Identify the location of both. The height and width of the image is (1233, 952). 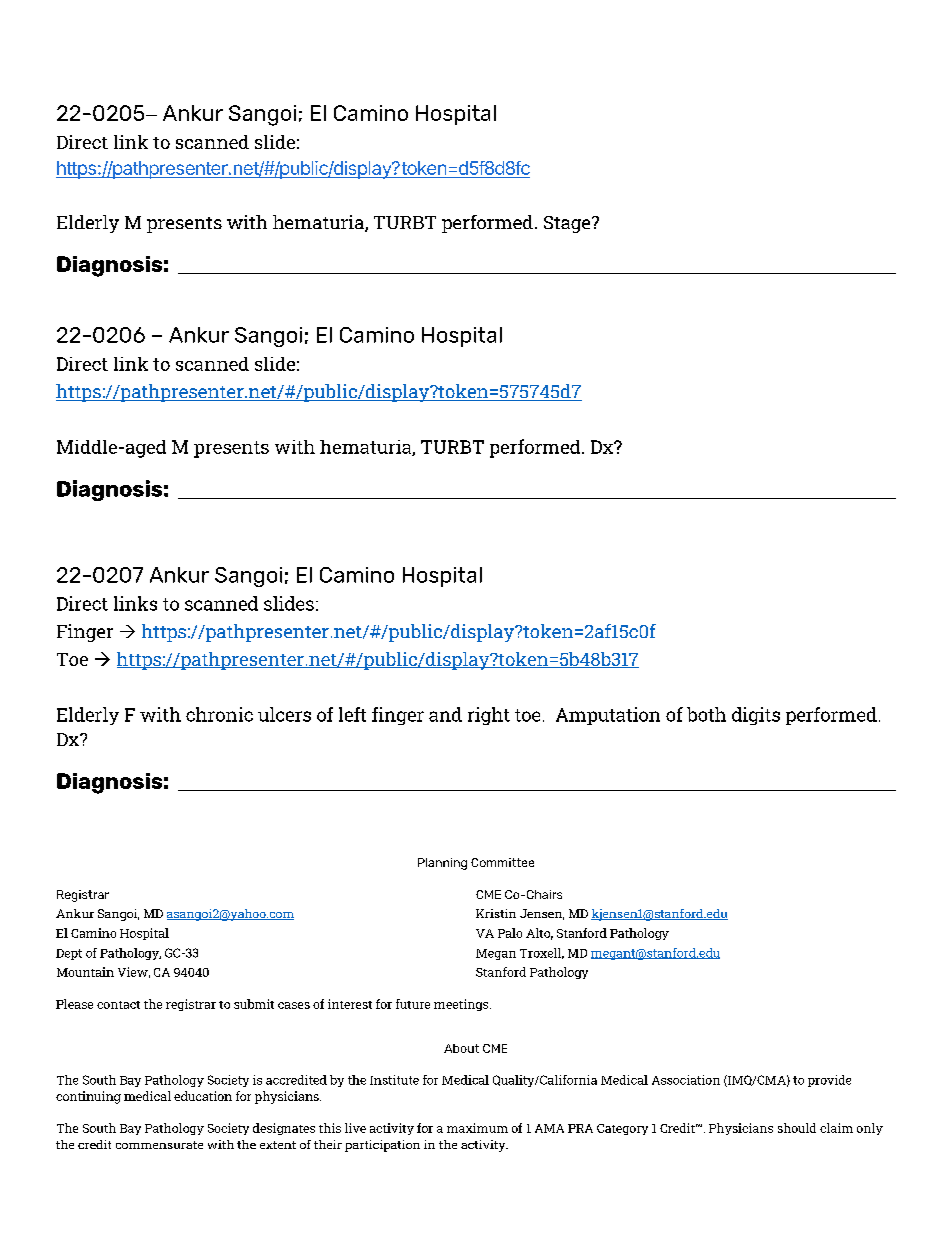
(706, 714).
